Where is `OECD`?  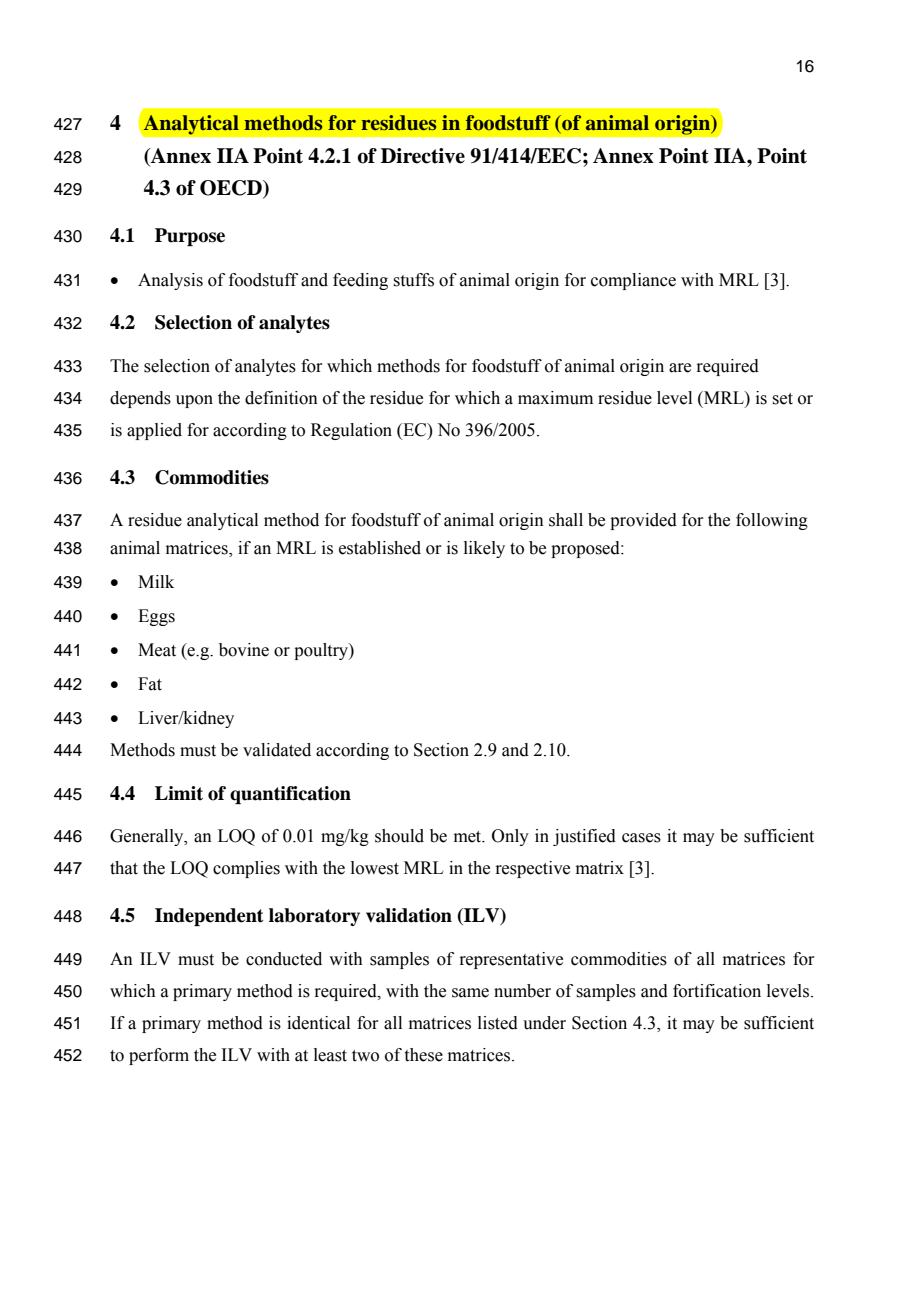 OECD is located at coordinates (232, 189).
